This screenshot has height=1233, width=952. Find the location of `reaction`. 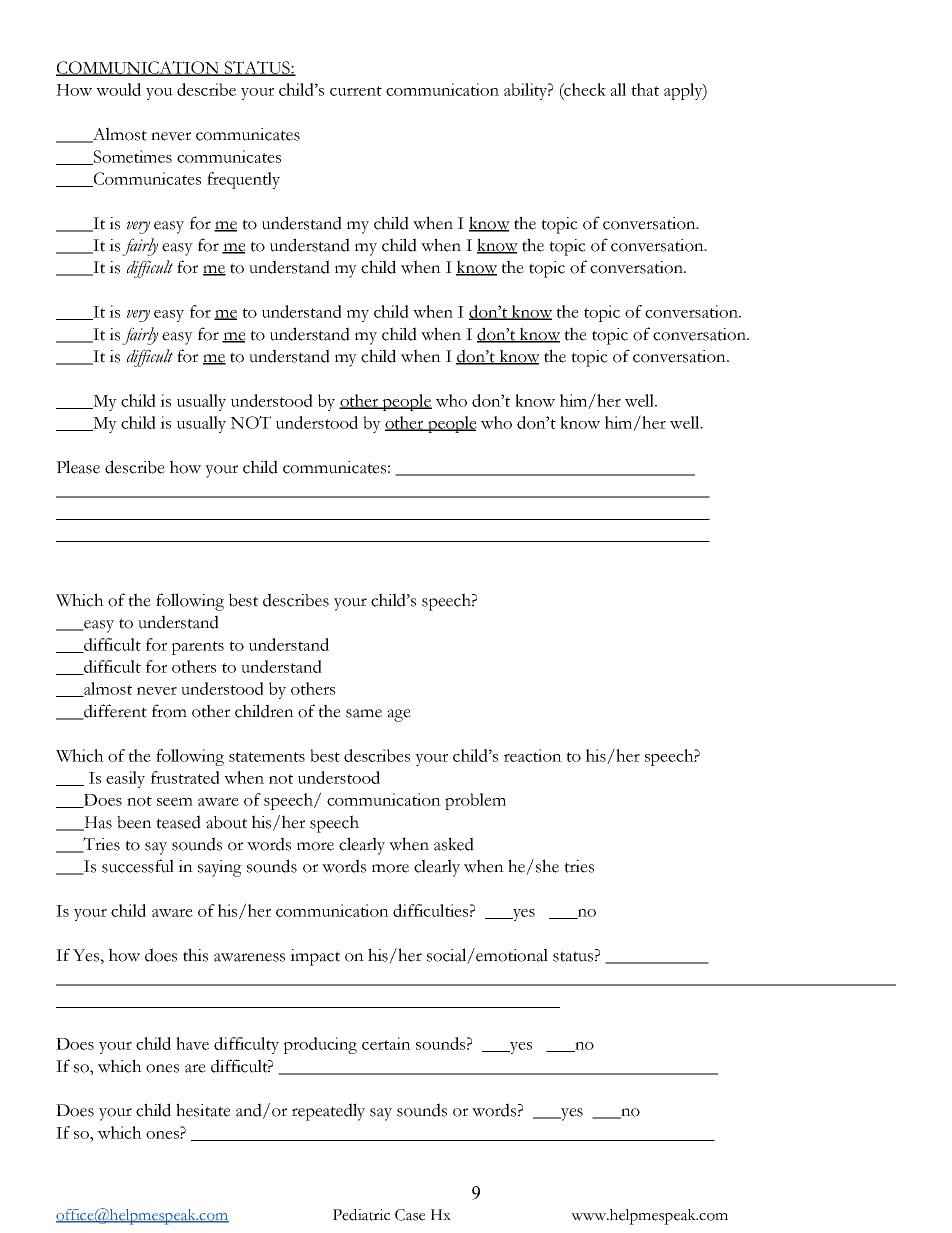

reaction is located at coordinates (533, 755).
